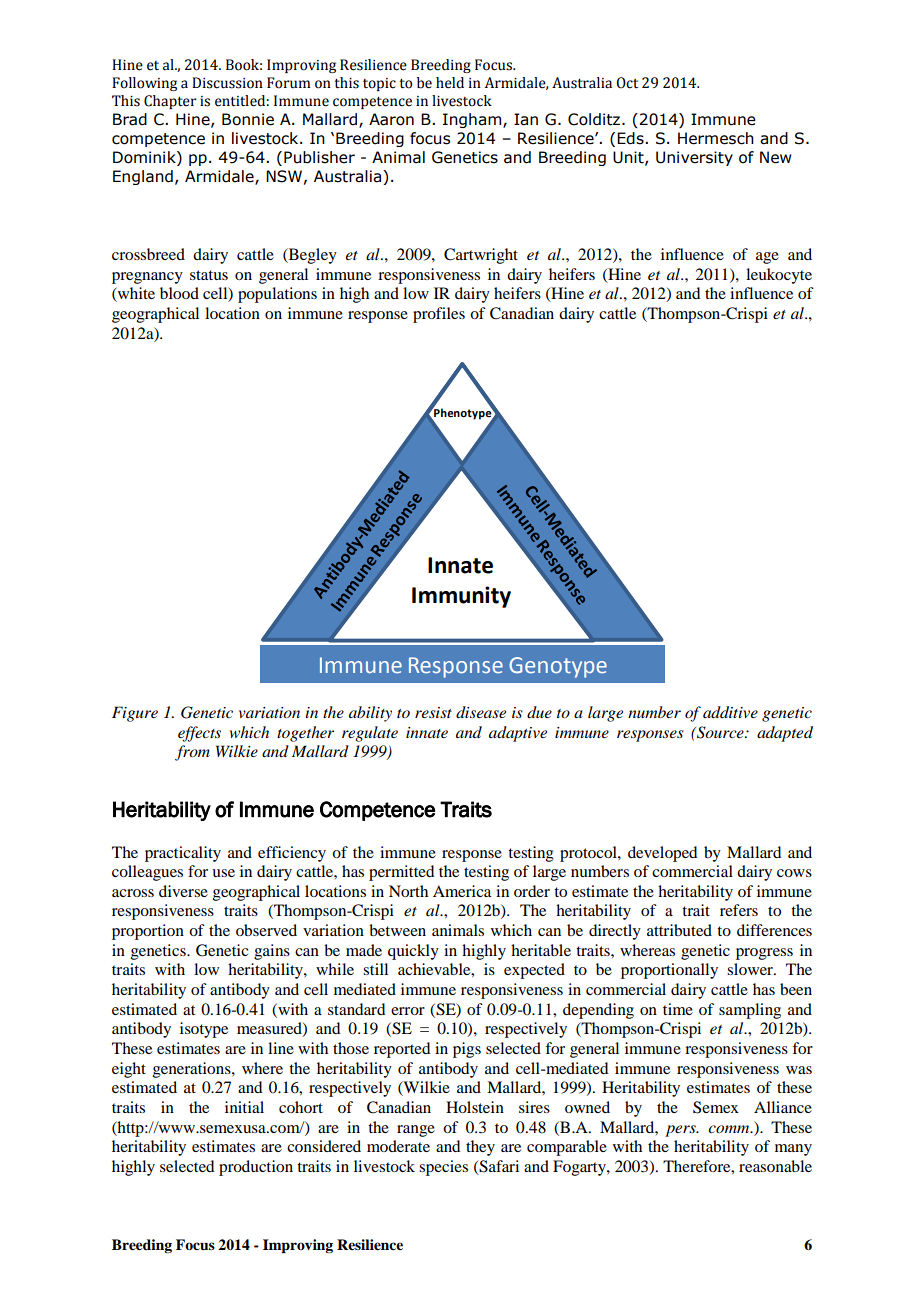 This screenshot has height=1308, width=924. What do you see at coordinates (779, 276) in the screenshot?
I see `leukocyte` at bounding box center [779, 276].
